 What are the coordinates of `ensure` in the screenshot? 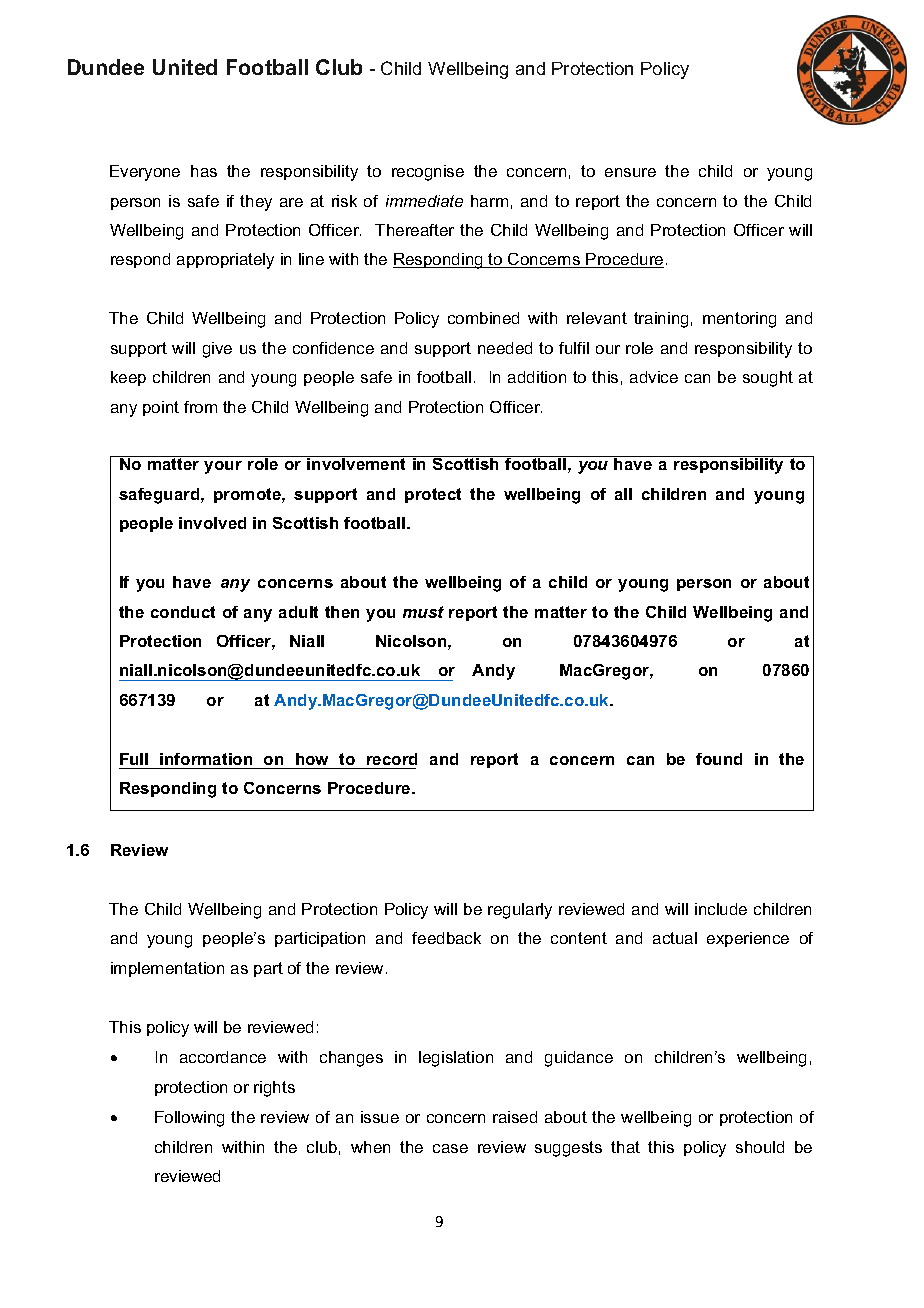 It's located at (630, 172).
